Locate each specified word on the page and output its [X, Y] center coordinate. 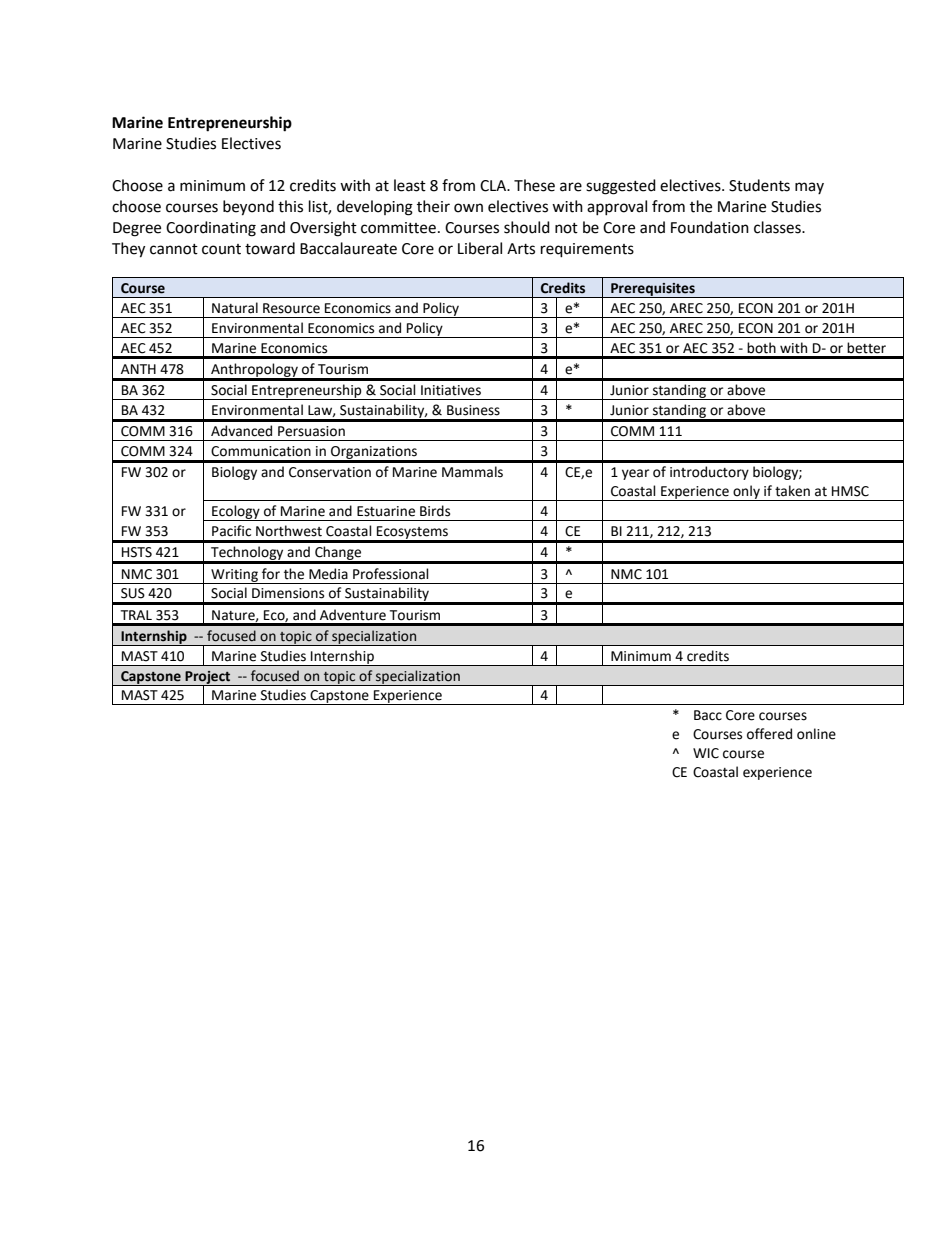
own [468, 208]
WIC [706, 753]
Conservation [330, 472]
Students [759, 185]
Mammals [472, 472]
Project [208, 678]
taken [792, 491]
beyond [248, 208]
